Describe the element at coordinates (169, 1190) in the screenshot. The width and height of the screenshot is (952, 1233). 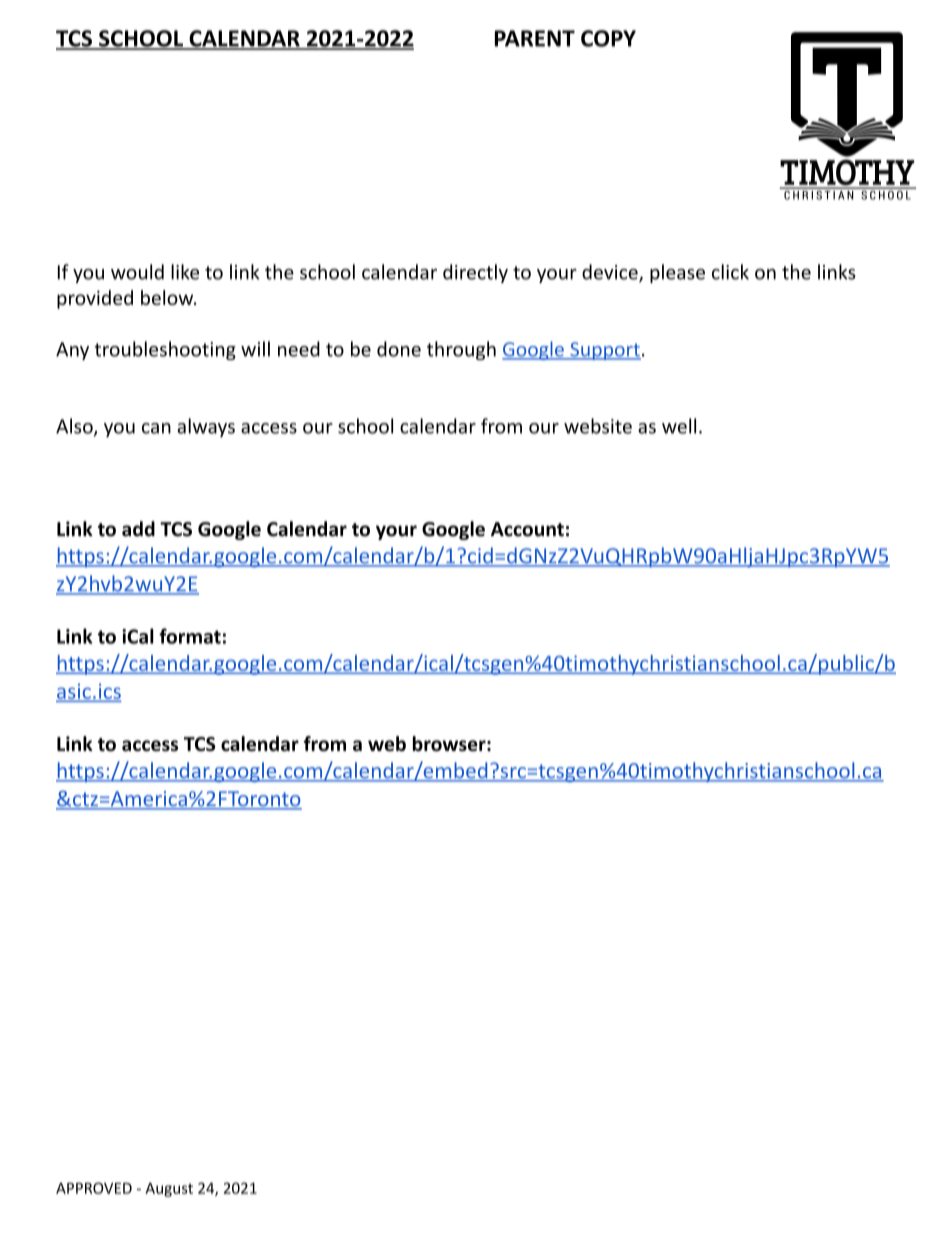
I see `August` at that location.
